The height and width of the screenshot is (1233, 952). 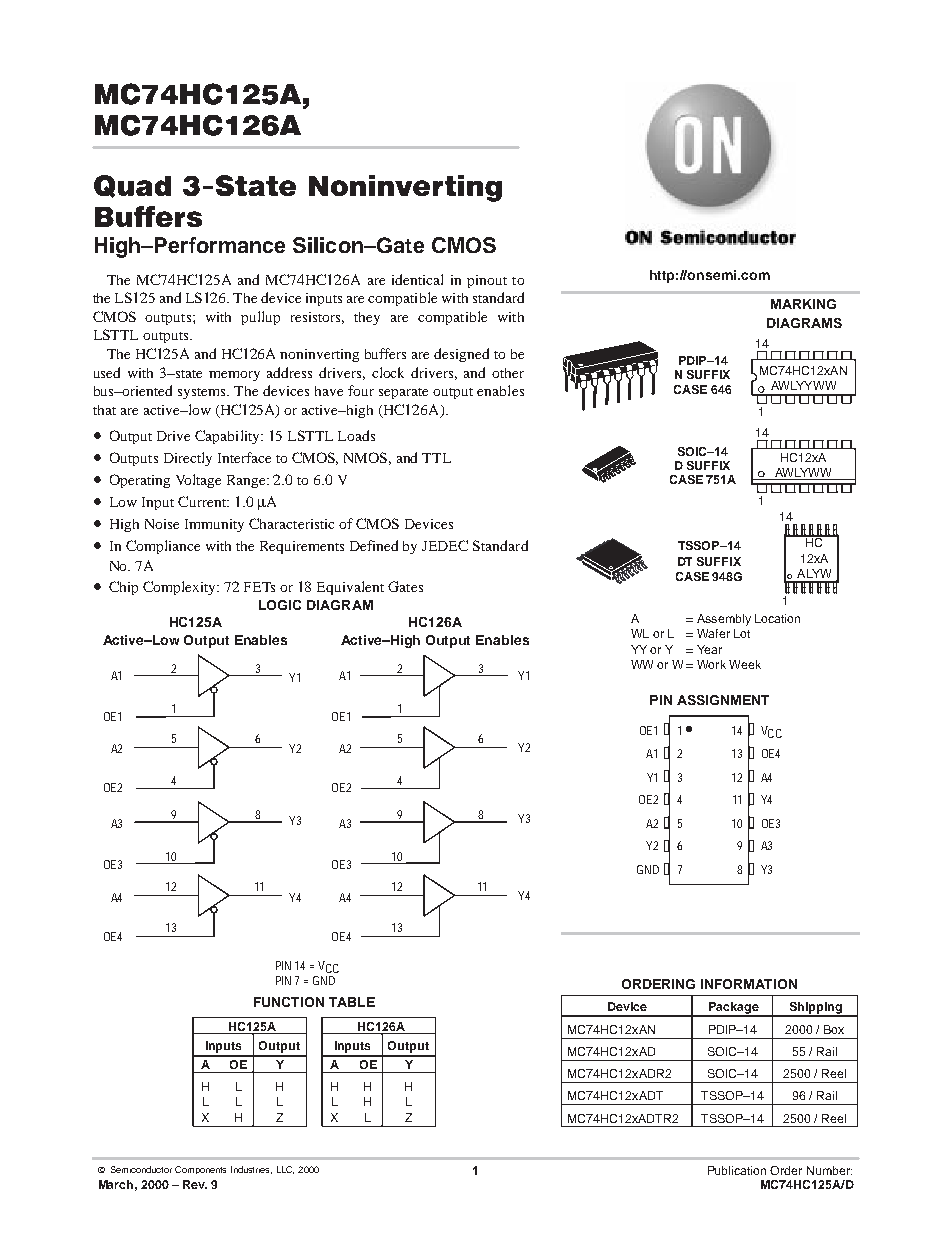 What do you see at coordinates (374, 545) in the screenshot?
I see `Defined` at bounding box center [374, 545].
